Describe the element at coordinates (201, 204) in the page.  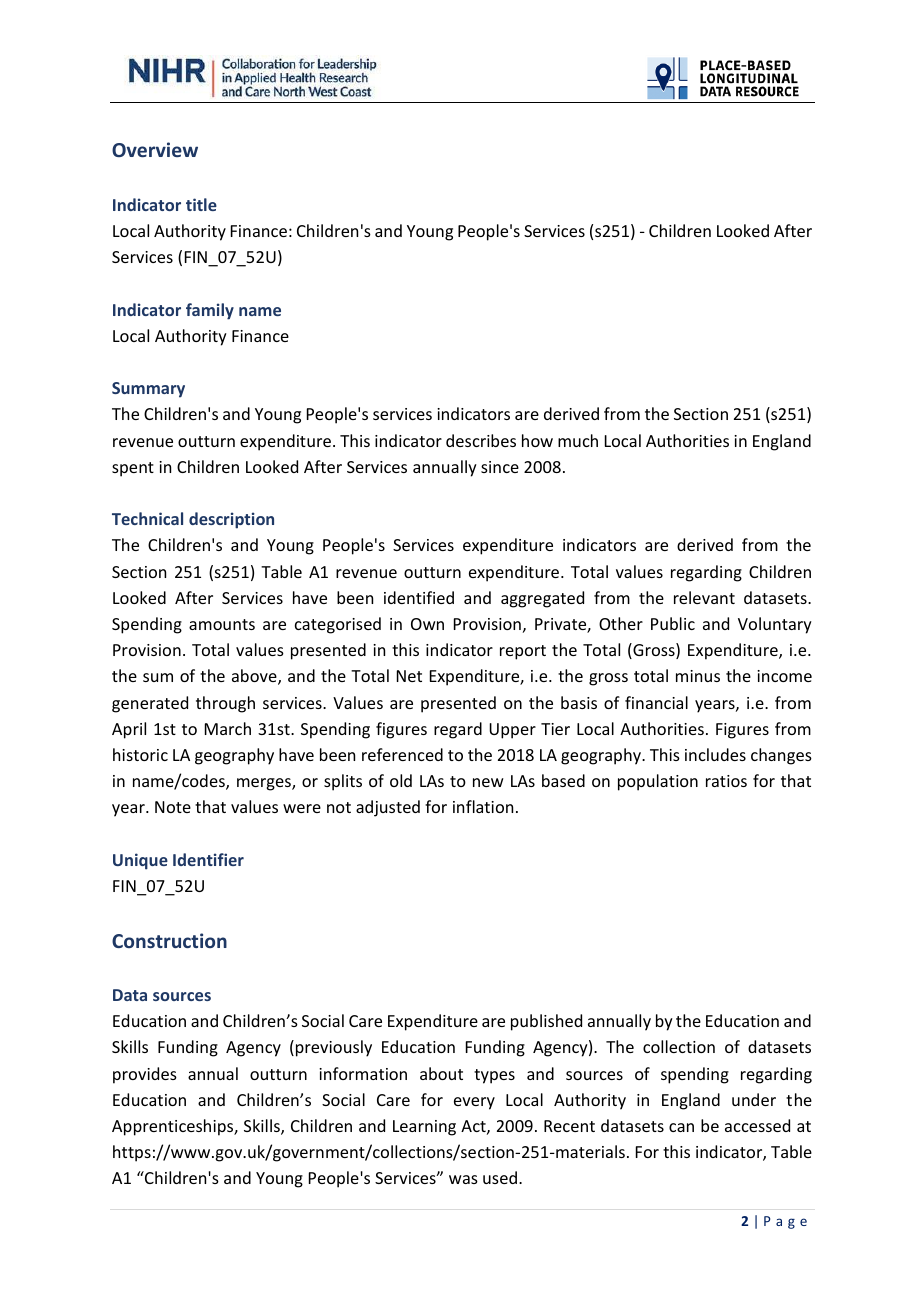
I see `title` at that location.
